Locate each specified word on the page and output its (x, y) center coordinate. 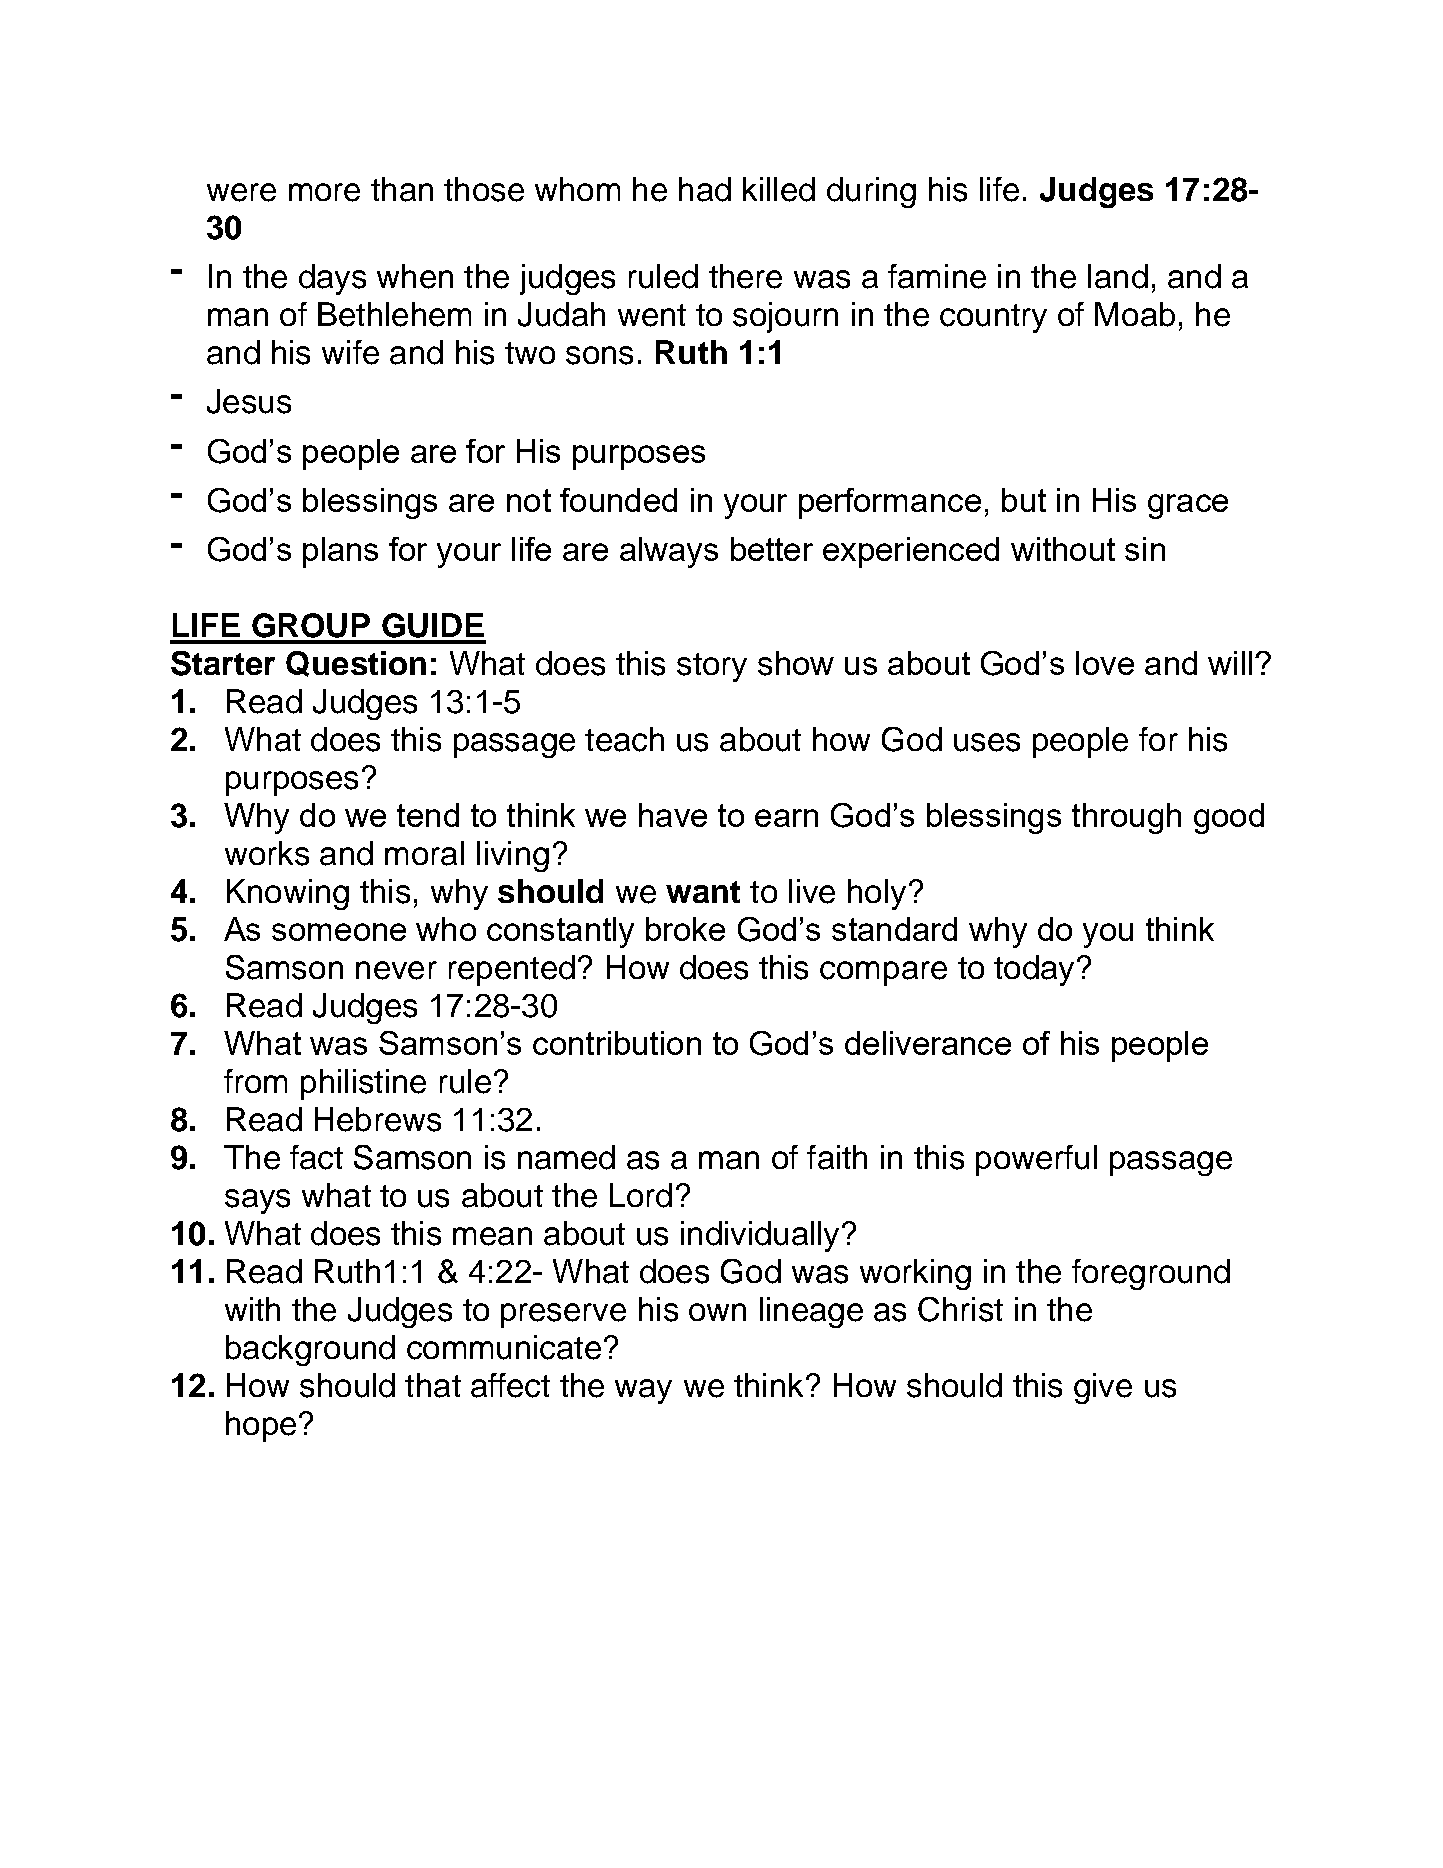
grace (1188, 506)
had (705, 189)
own (717, 1312)
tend (428, 815)
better (772, 549)
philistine (363, 1084)
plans (340, 552)
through (1126, 818)
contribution (617, 1043)
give (1103, 1388)
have (673, 815)
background (310, 1350)
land (1118, 276)
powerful (1036, 1160)
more (324, 192)
